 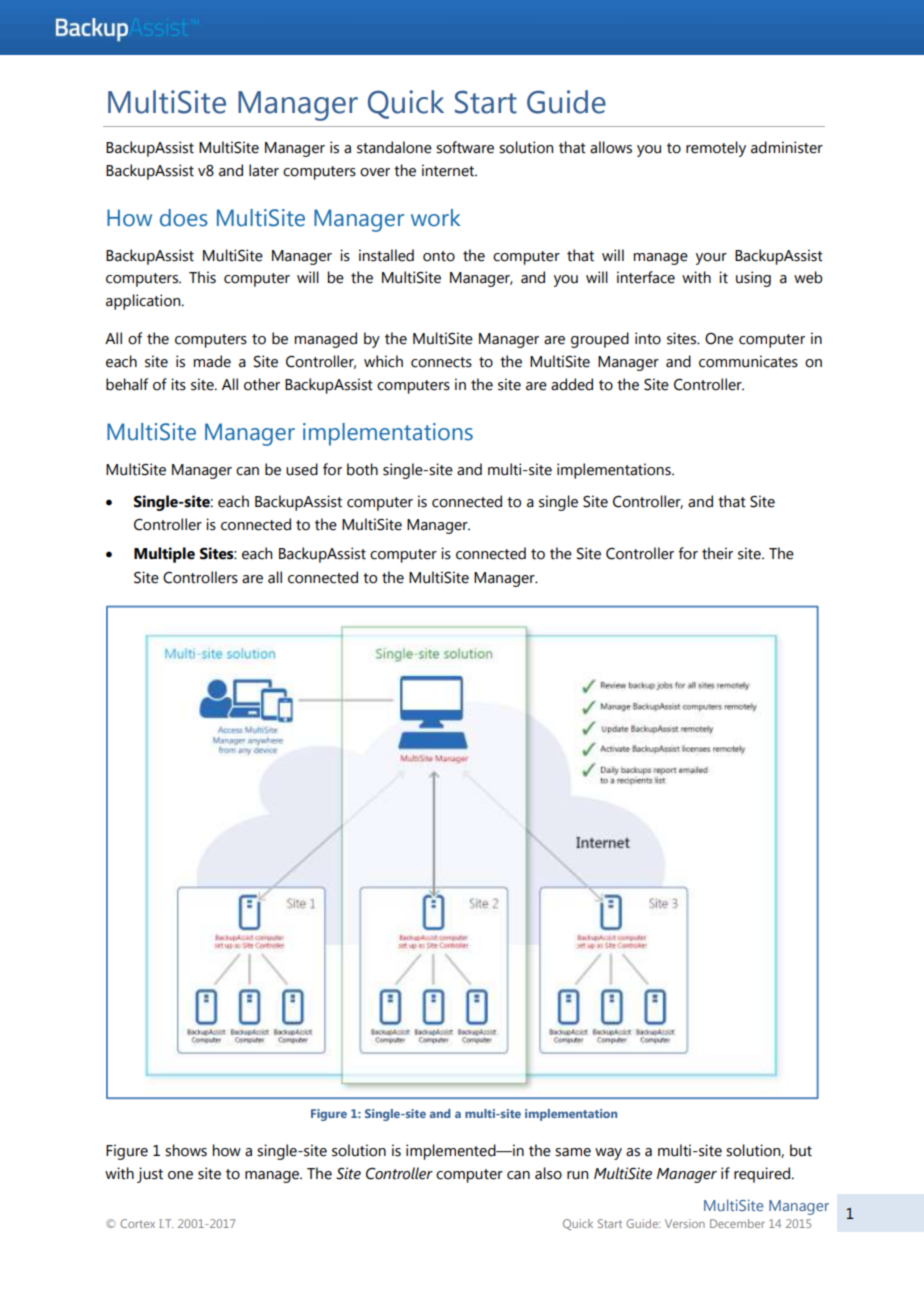 I want to click on does, so click(x=184, y=218).
